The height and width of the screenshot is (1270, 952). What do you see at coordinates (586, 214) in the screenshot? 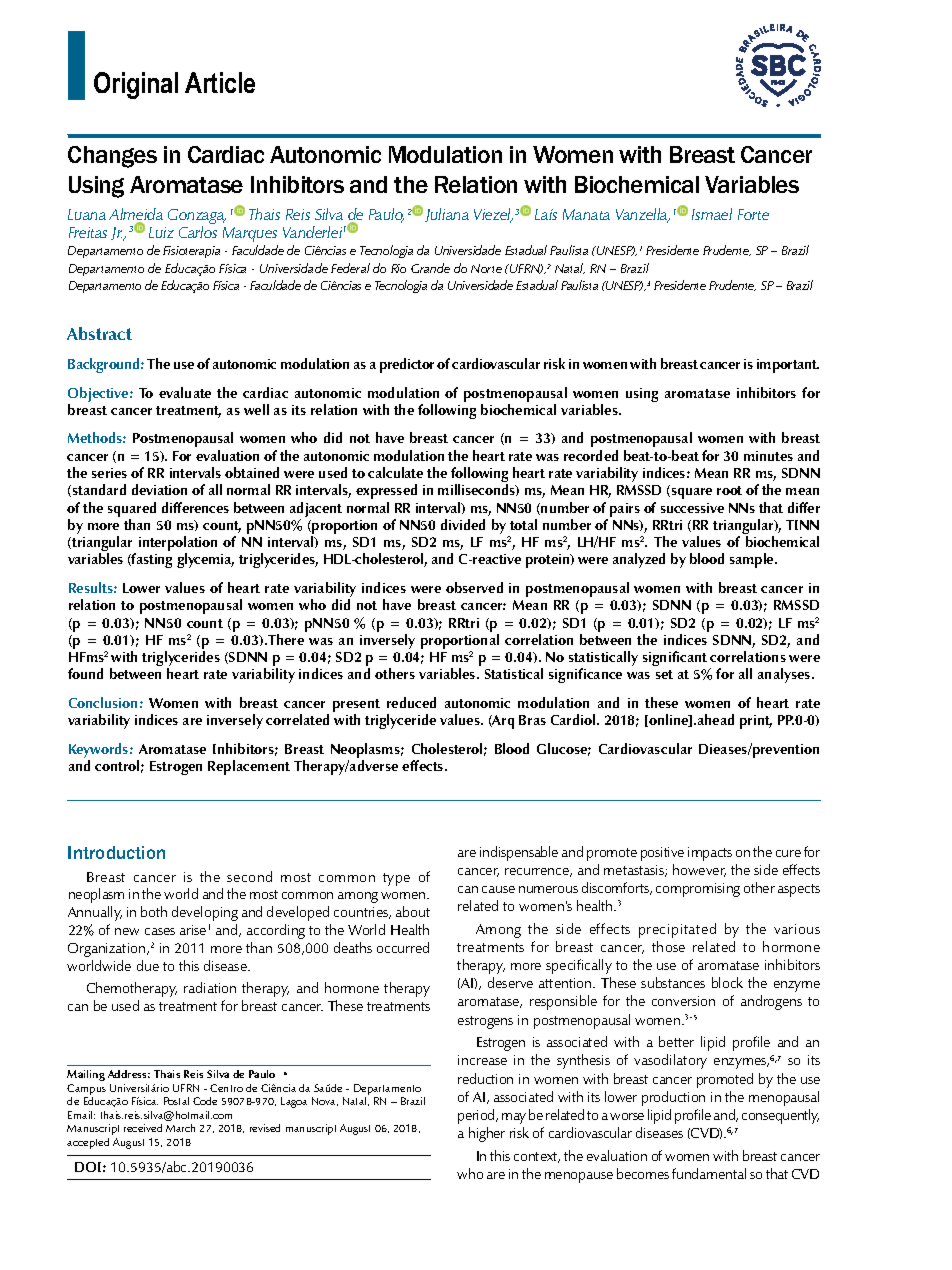
I see `Manata` at bounding box center [586, 214].
